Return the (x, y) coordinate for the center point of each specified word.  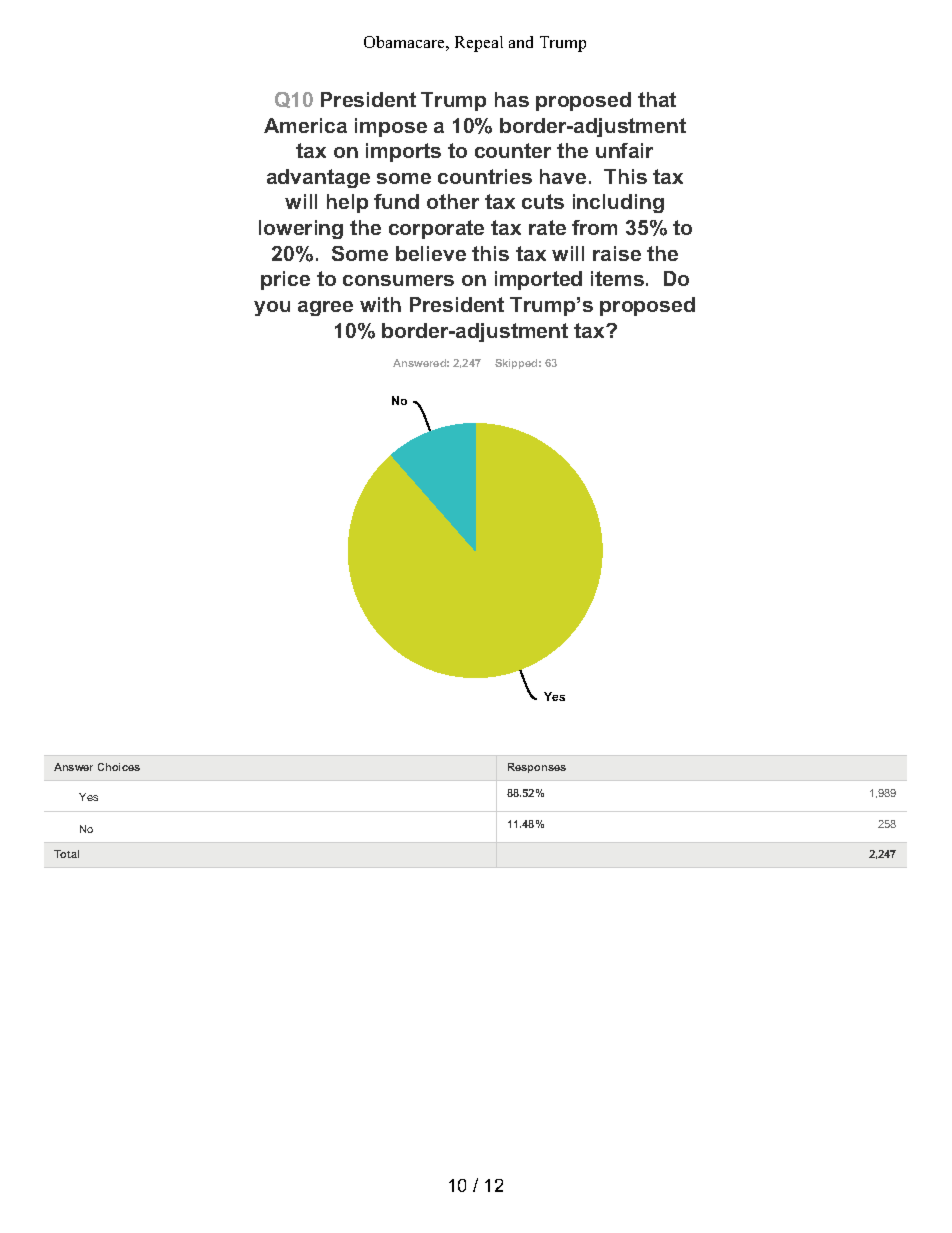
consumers (398, 280)
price (285, 280)
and (521, 42)
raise (617, 253)
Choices (119, 767)
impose (391, 127)
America (305, 125)
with (380, 304)
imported (538, 280)
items (617, 278)
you (272, 308)
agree (325, 308)
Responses (537, 768)
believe (431, 253)
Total (66, 854)
